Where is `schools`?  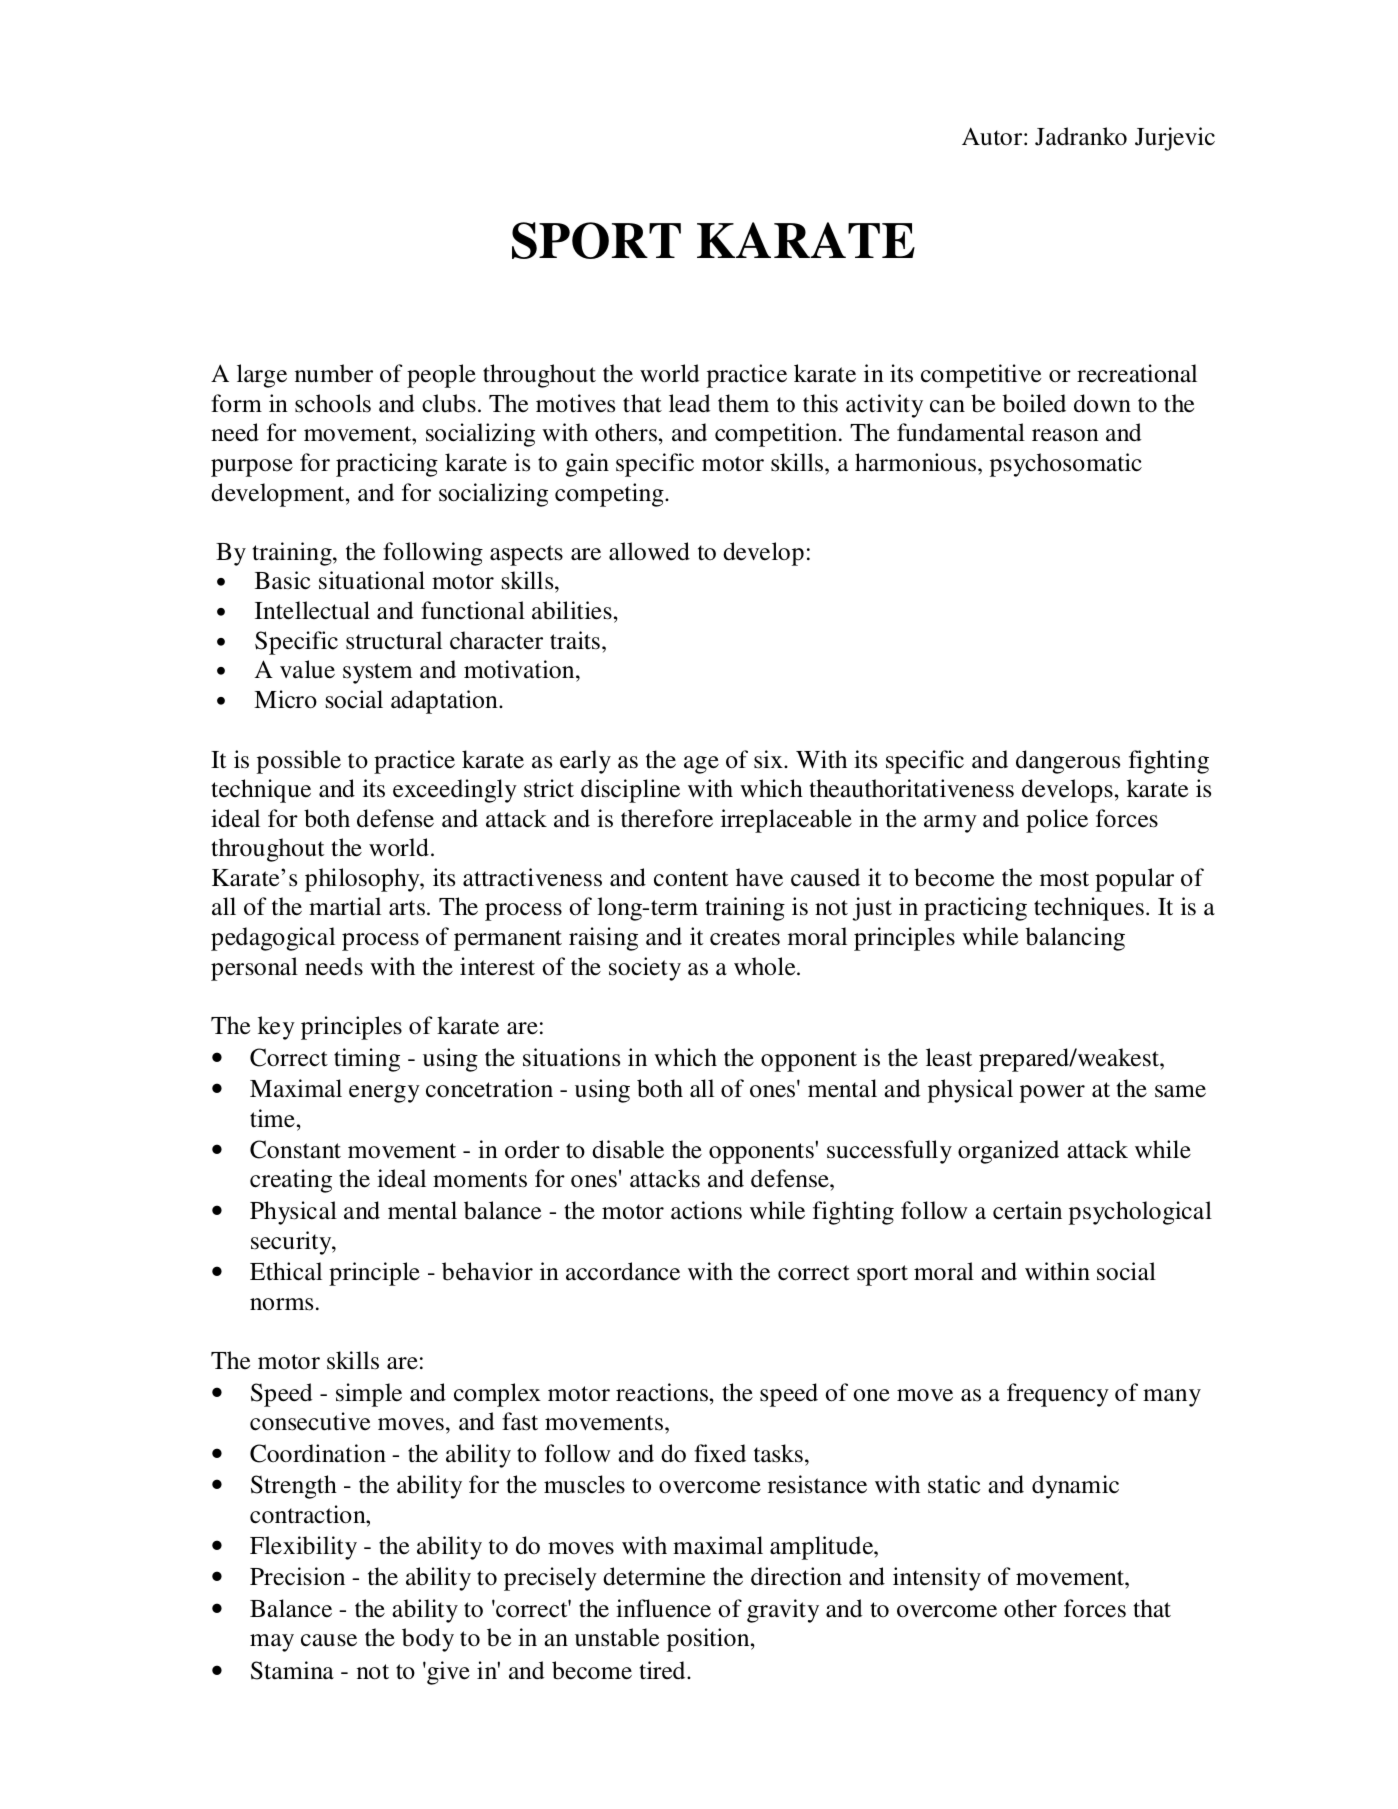 schools is located at coordinates (333, 403).
